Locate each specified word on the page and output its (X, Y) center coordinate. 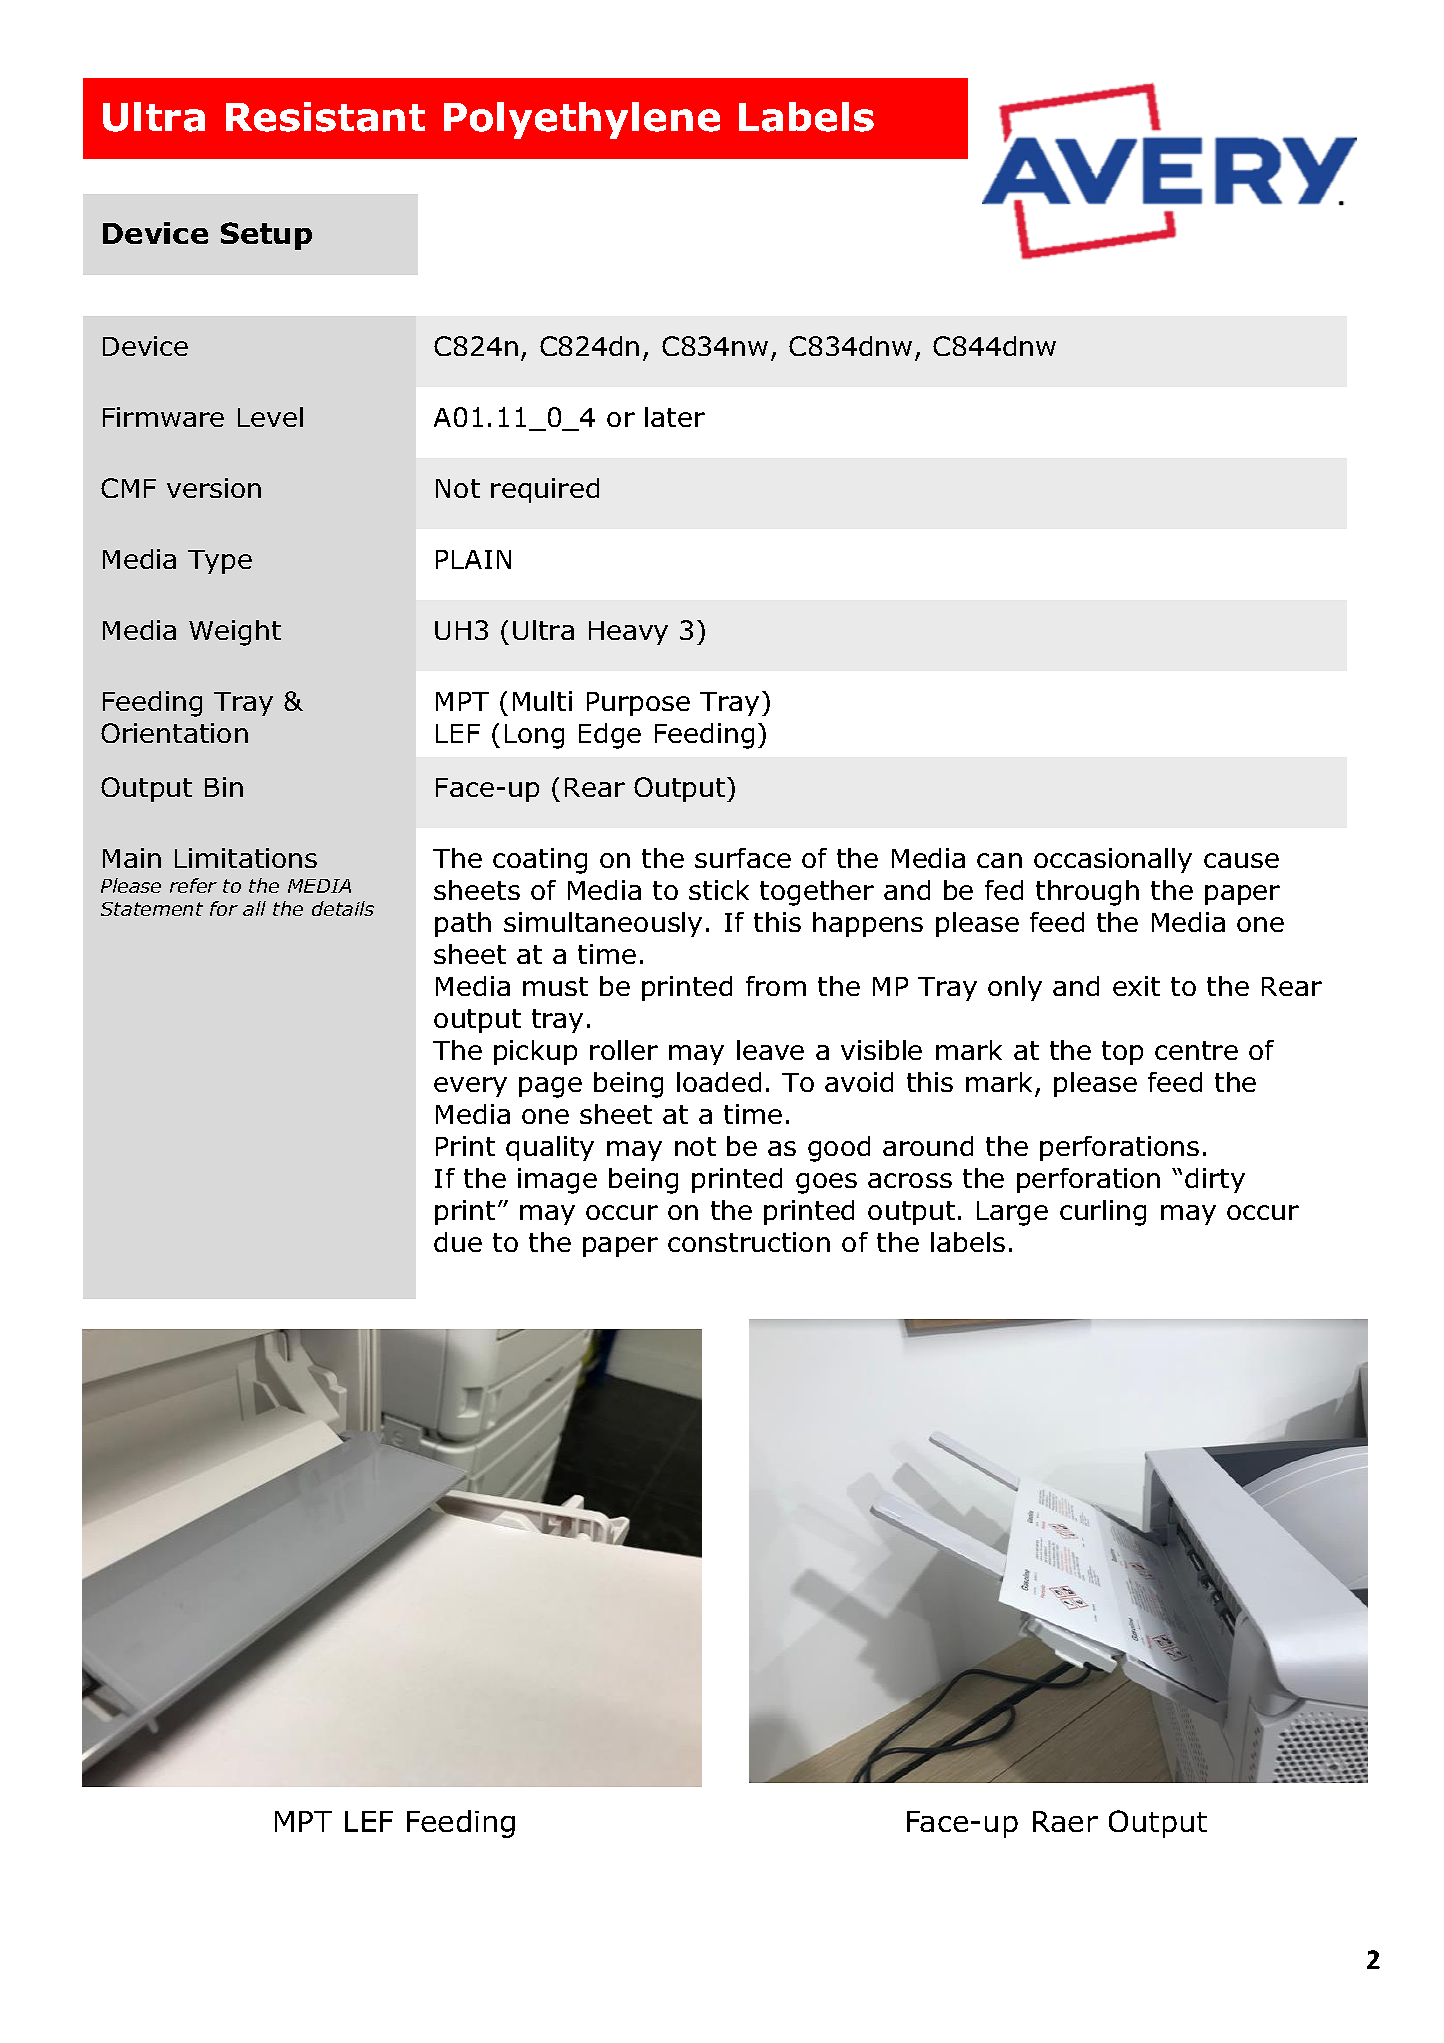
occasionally (1113, 860)
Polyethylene (582, 120)
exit (1136, 986)
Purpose (638, 704)
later (675, 417)
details (343, 908)
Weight (235, 633)
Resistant (325, 117)
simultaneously (603, 924)
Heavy (628, 633)
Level (270, 417)
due (458, 1242)
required (545, 490)
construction (749, 1242)
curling (1103, 1213)
